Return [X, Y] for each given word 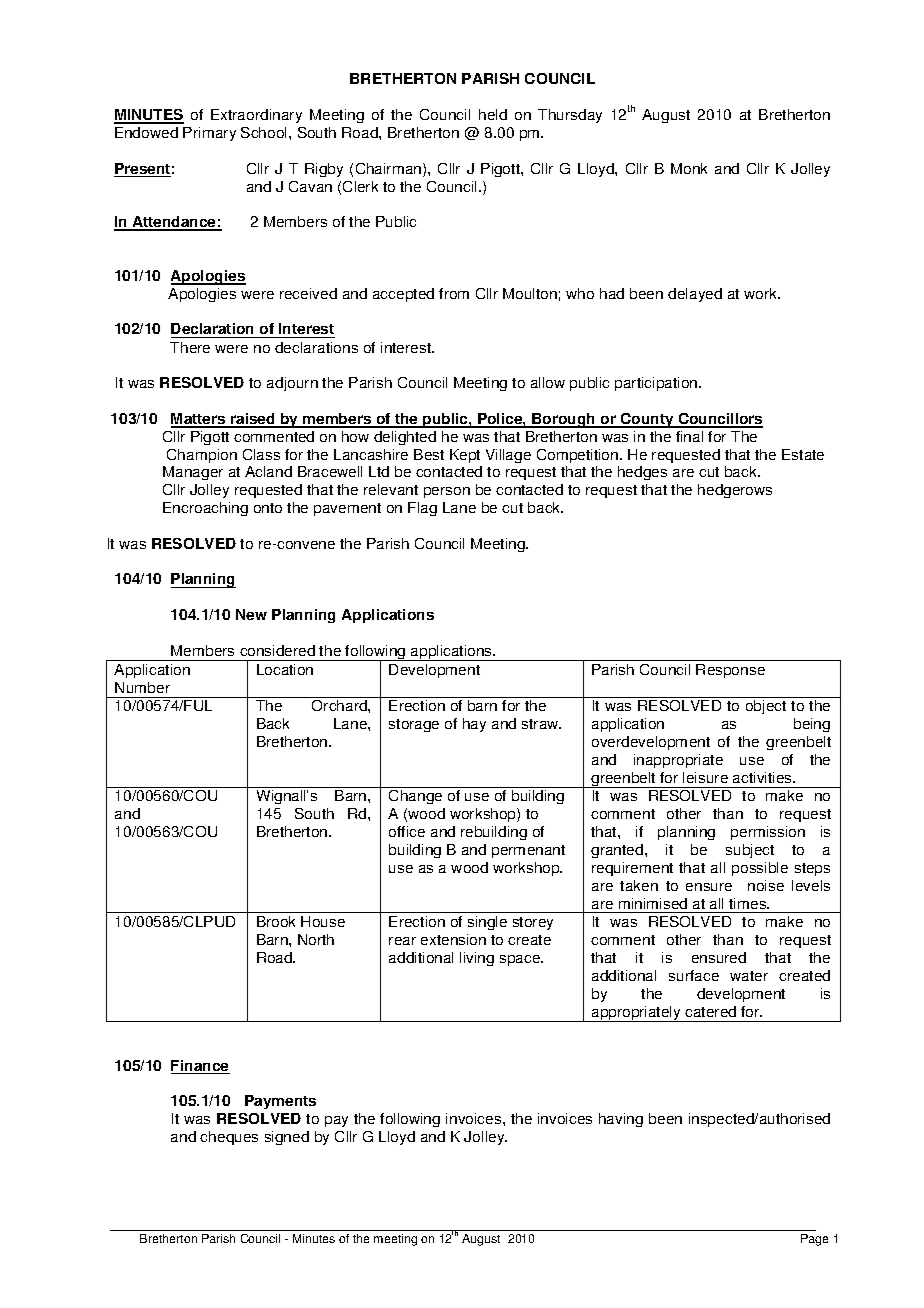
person [447, 492]
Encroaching [205, 509]
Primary [209, 134]
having [621, 1120]
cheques [229, 1138]
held [493, 114]
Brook [276, 921]
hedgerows [735, 491]
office [407, 831]
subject [750, 851]
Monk [689, 168]
